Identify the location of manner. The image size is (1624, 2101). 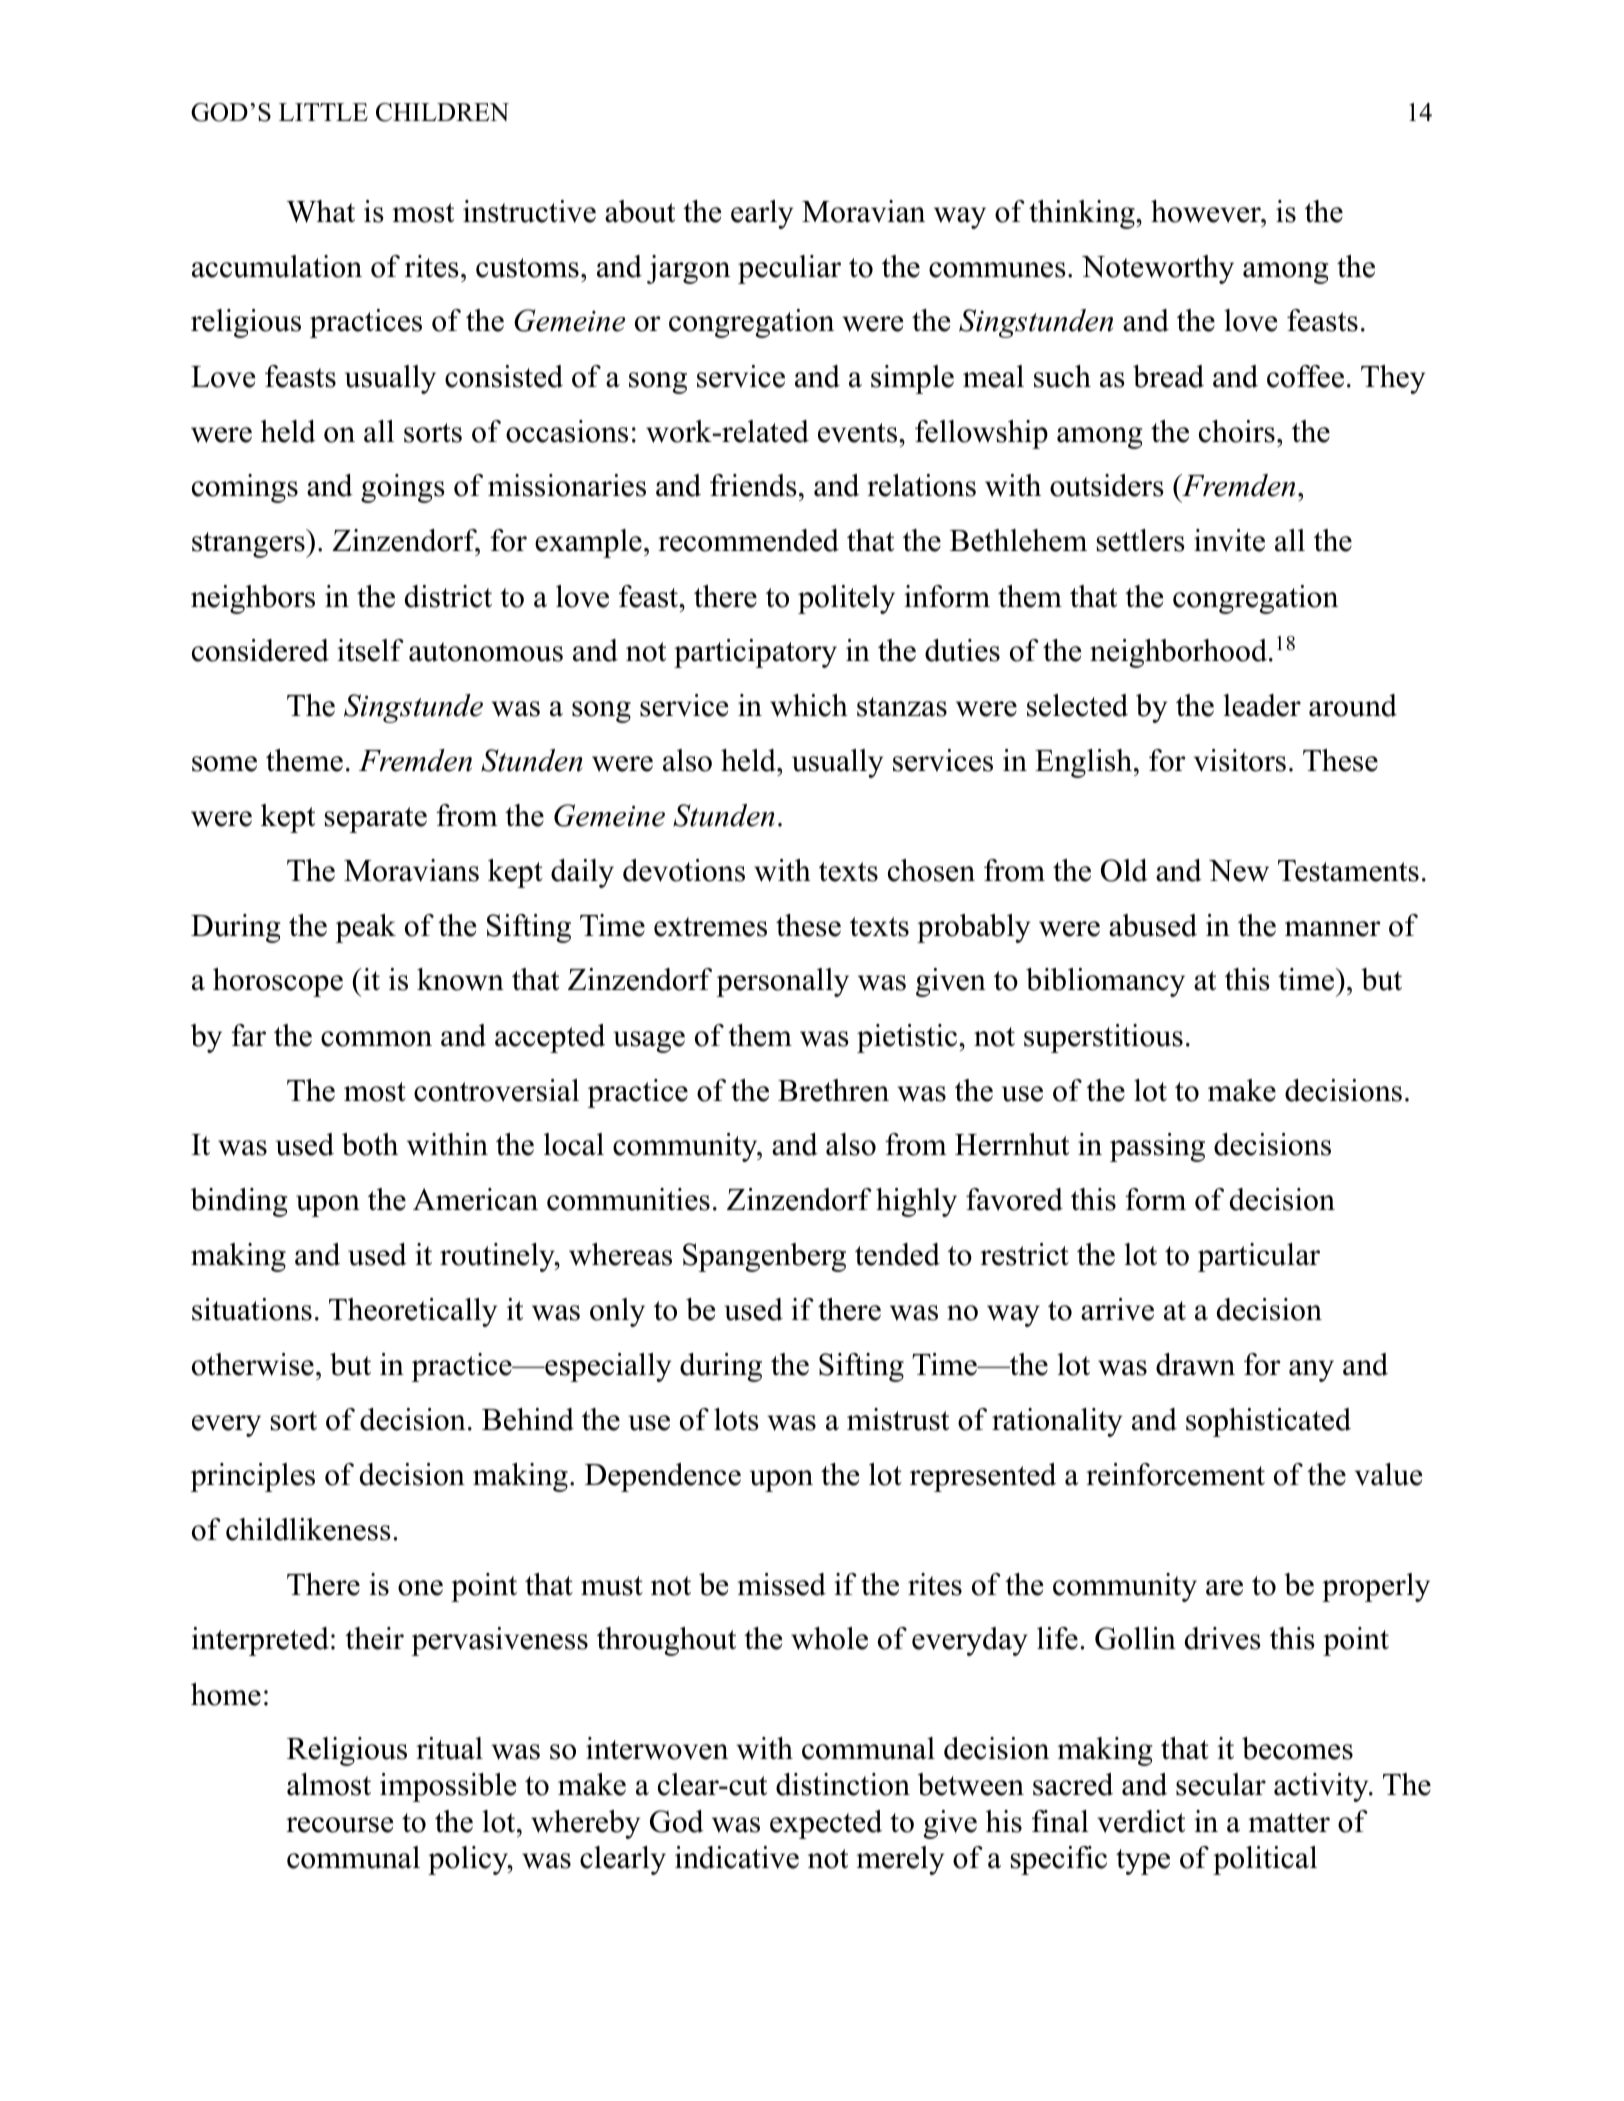
(1333, 929).
